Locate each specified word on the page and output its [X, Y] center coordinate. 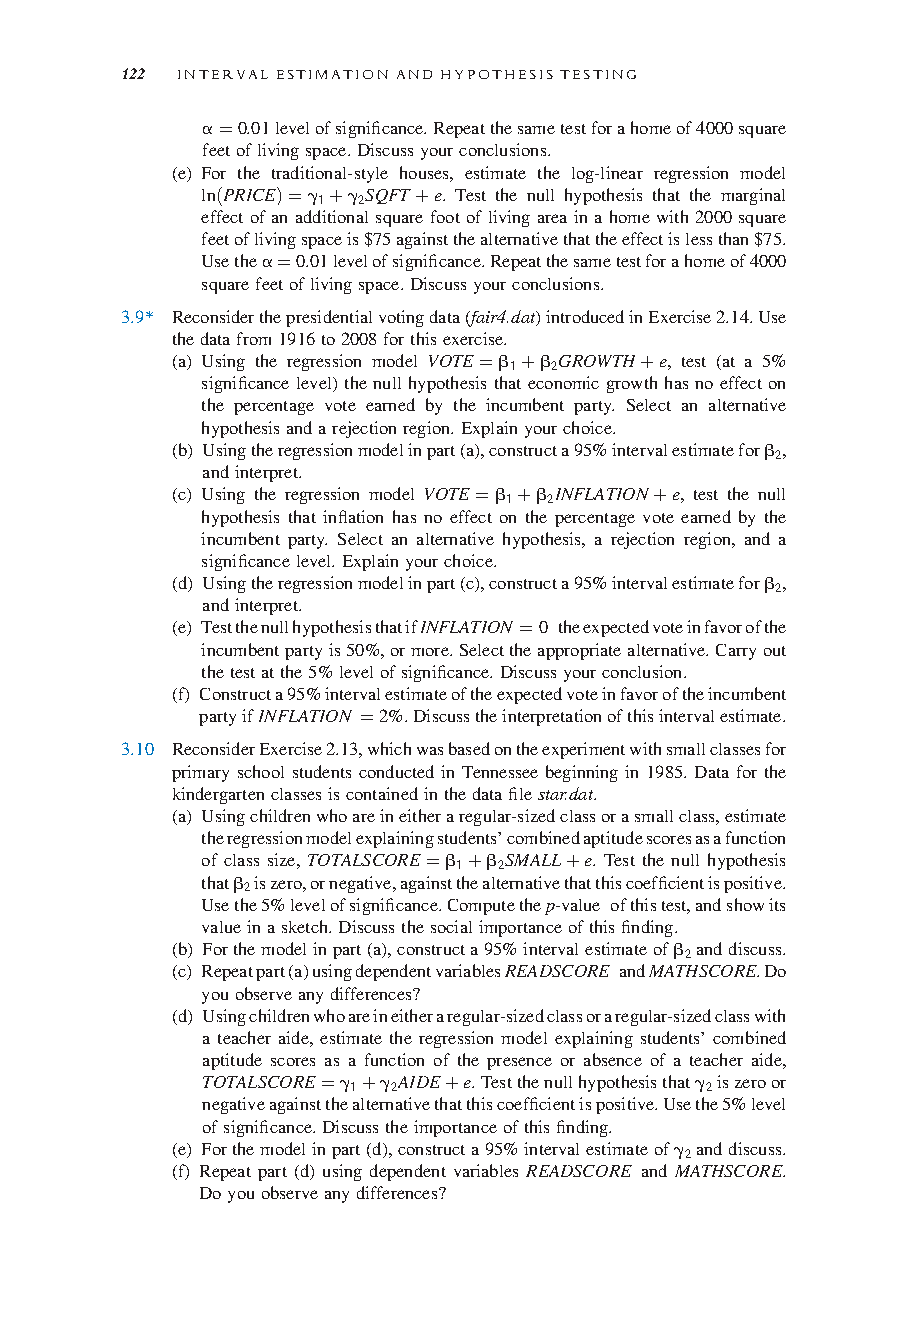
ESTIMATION [332, 74]
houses [425, 172]
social [451, 926]
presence [519, 1063]
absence [613, 1059]
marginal [753, 196]
